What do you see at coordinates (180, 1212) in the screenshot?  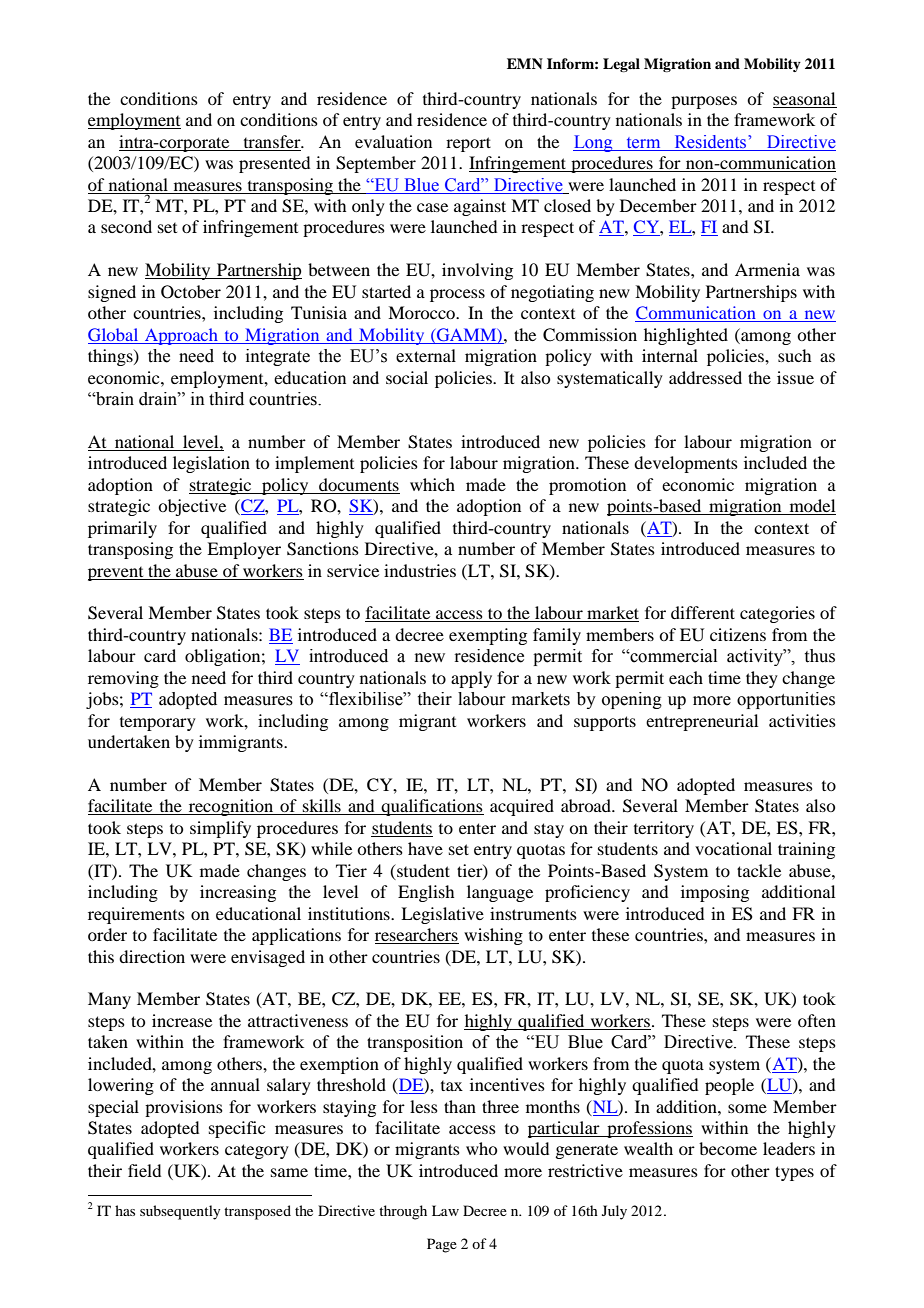 I see `subsequently` at bounding box center [180, 1212].
